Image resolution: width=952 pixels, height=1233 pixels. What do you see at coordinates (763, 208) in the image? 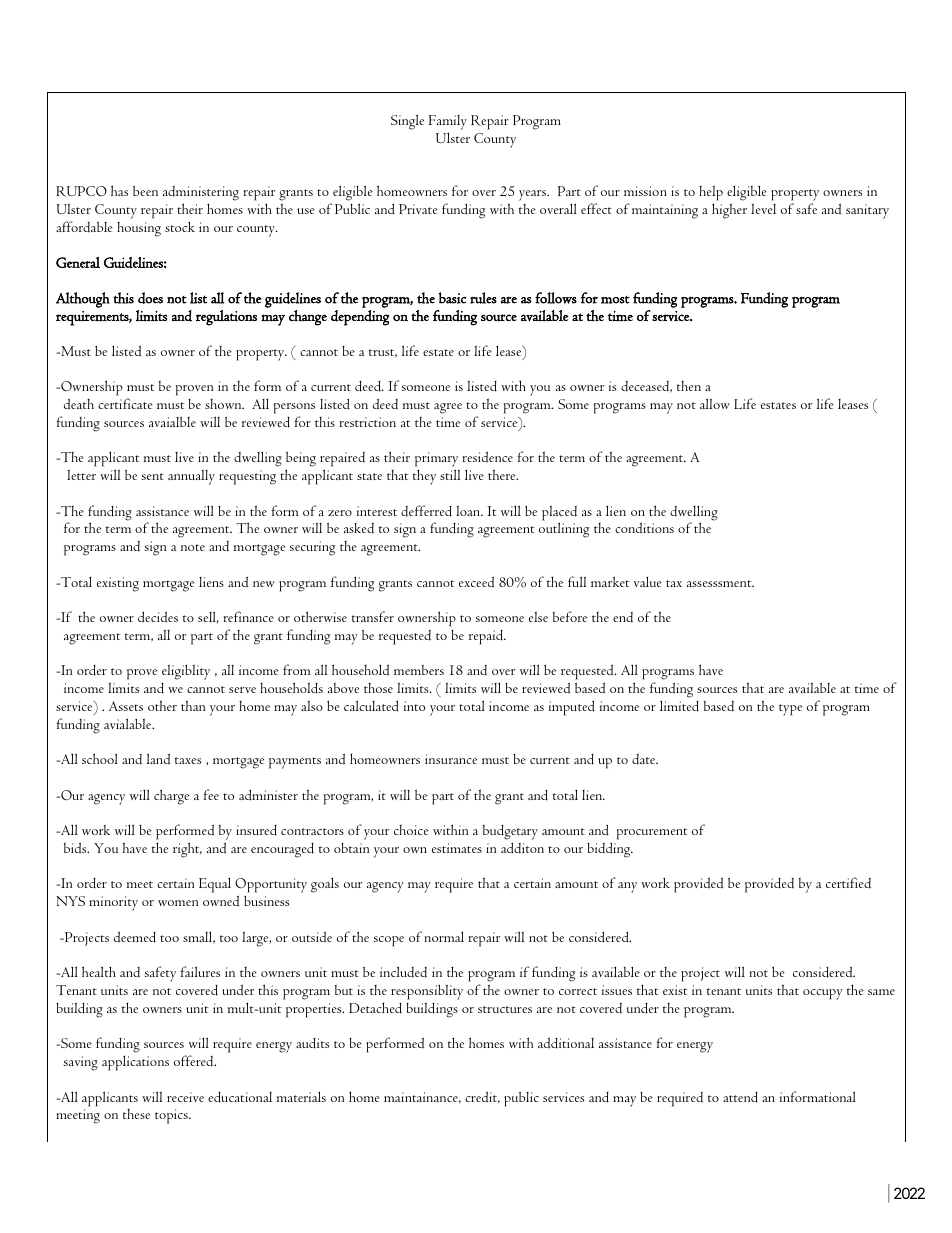
I see `level` at bounding box center [763, 208].
